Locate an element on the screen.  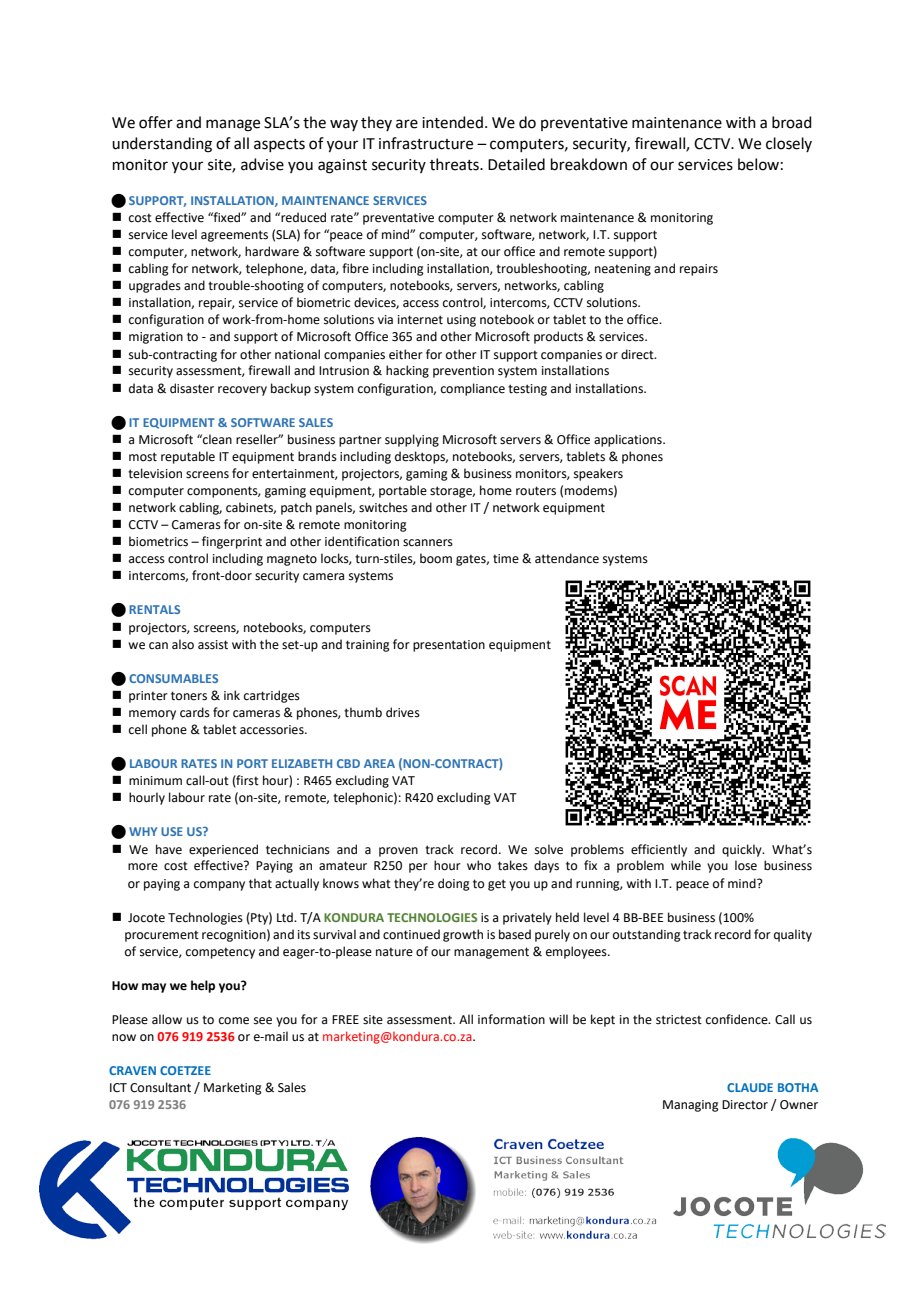
presentation is located at coordinates (449, 646).
